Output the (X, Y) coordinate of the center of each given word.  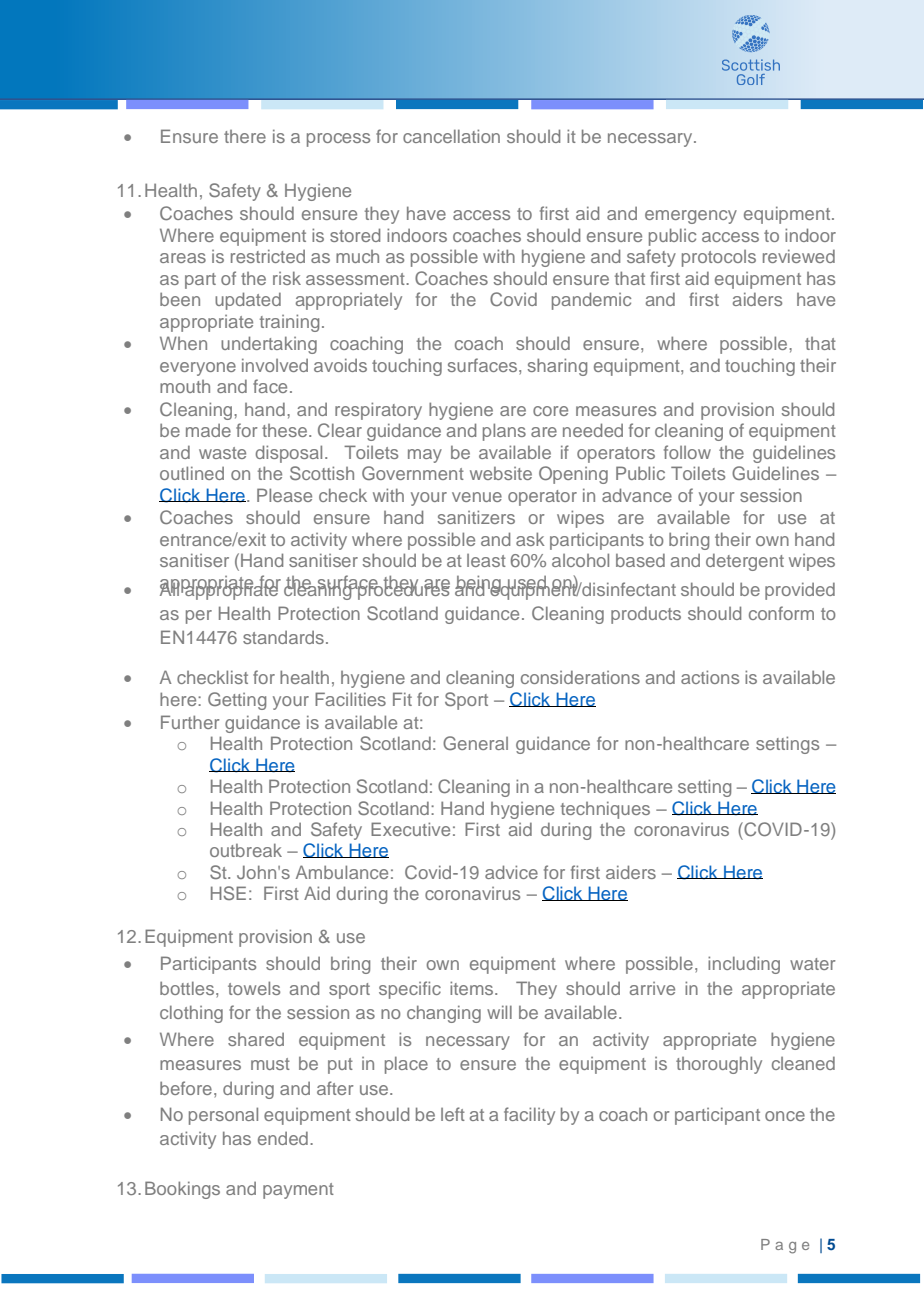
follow (687, 452)
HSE (228, 893)
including (744, 965)
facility (529, 1116)
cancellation (451, 136)
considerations (580, 677)
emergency (691, 217)
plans (504, 432)
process (338, 140)
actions (710, 677)
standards (283, 637)
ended (283, 1138)
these (284, 430)
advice (511, 872)
